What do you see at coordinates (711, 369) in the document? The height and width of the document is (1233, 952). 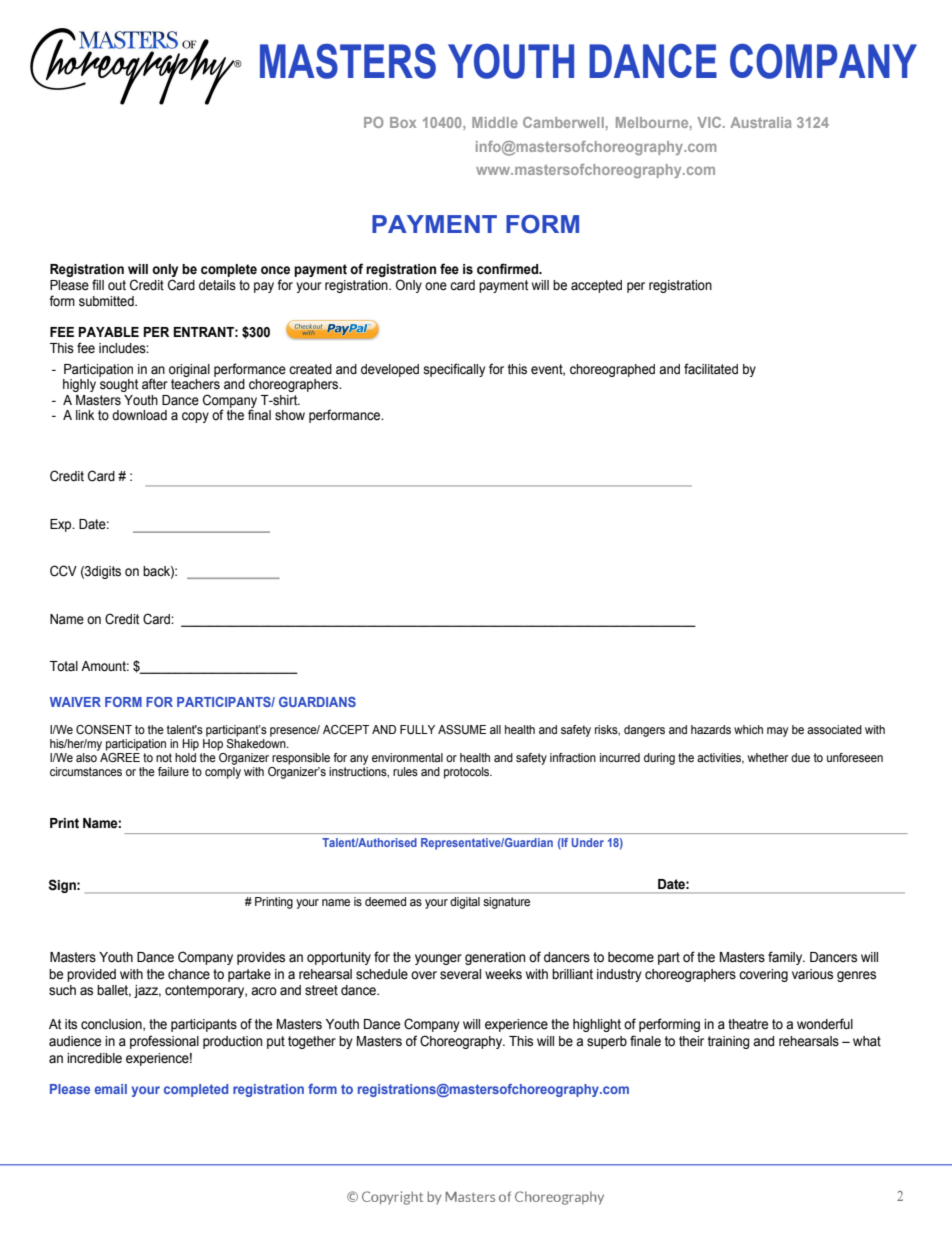 I see `facilitated` at bounding box center [711, 369].
